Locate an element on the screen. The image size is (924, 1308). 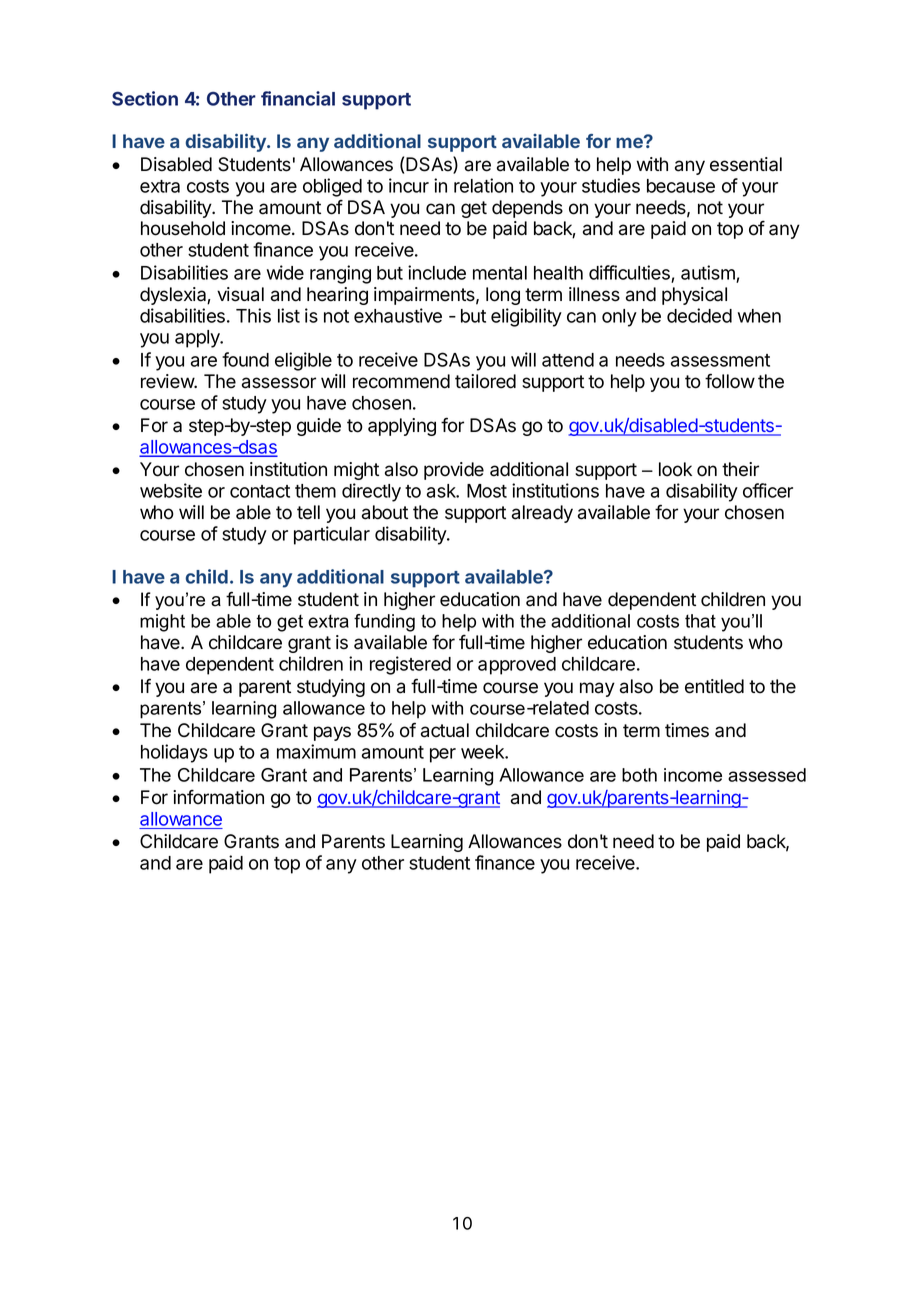
Section is located at coordinates (145, 98).
